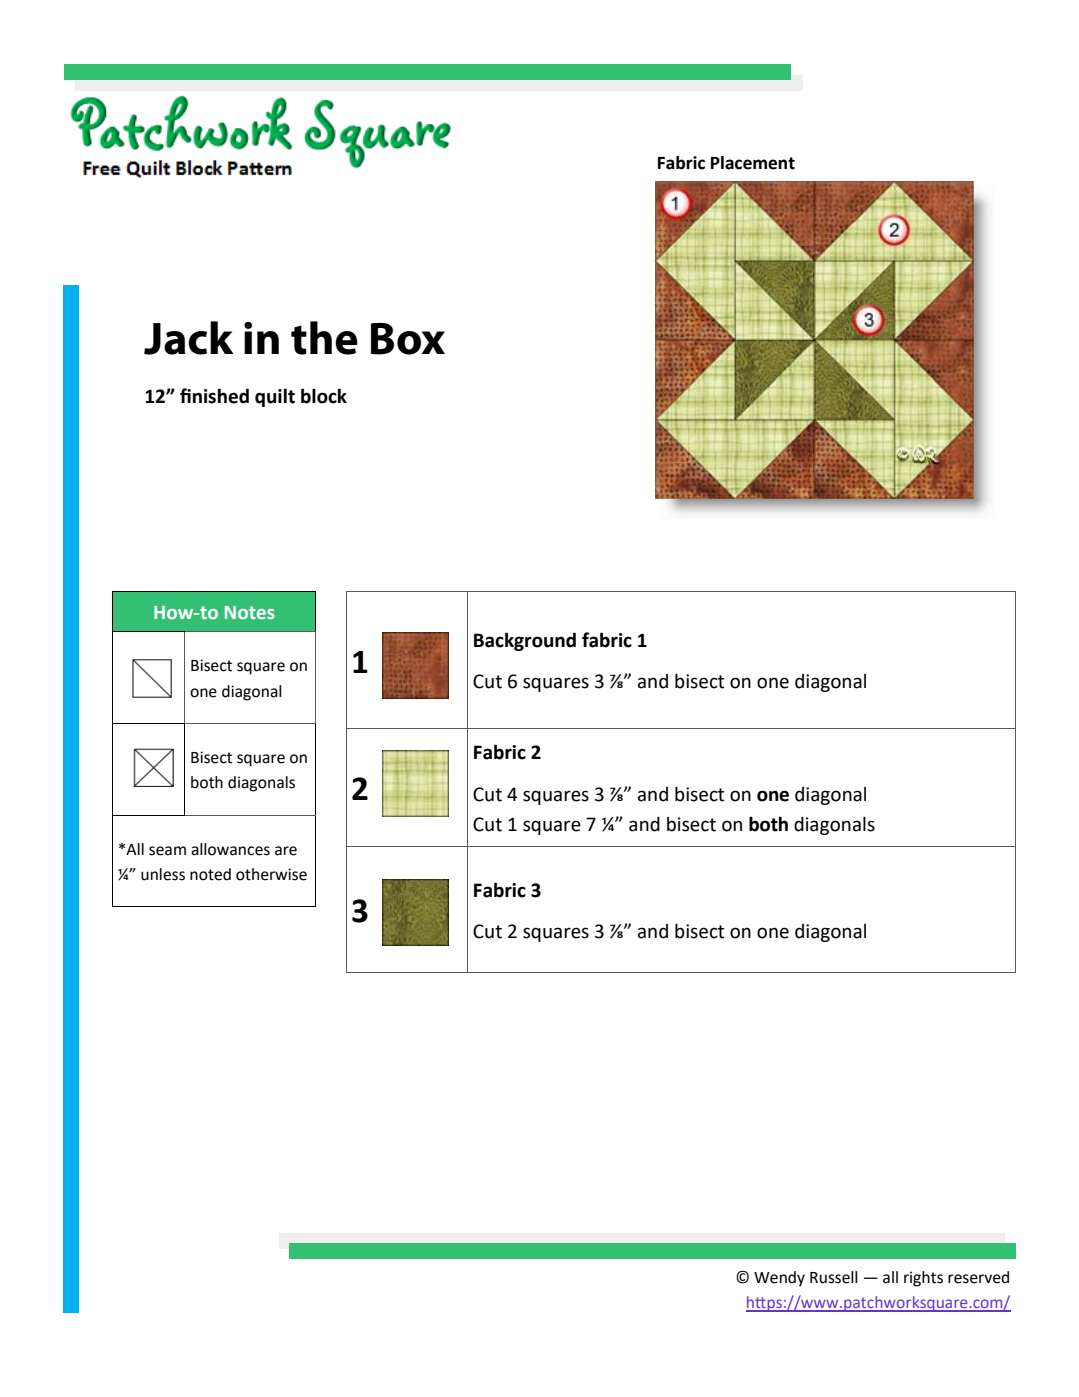 Image resolution: width=1079 pixels, height=1397 pixels. Describe the element at coordinates (324, 396) in the document. I see `block` at that location.
